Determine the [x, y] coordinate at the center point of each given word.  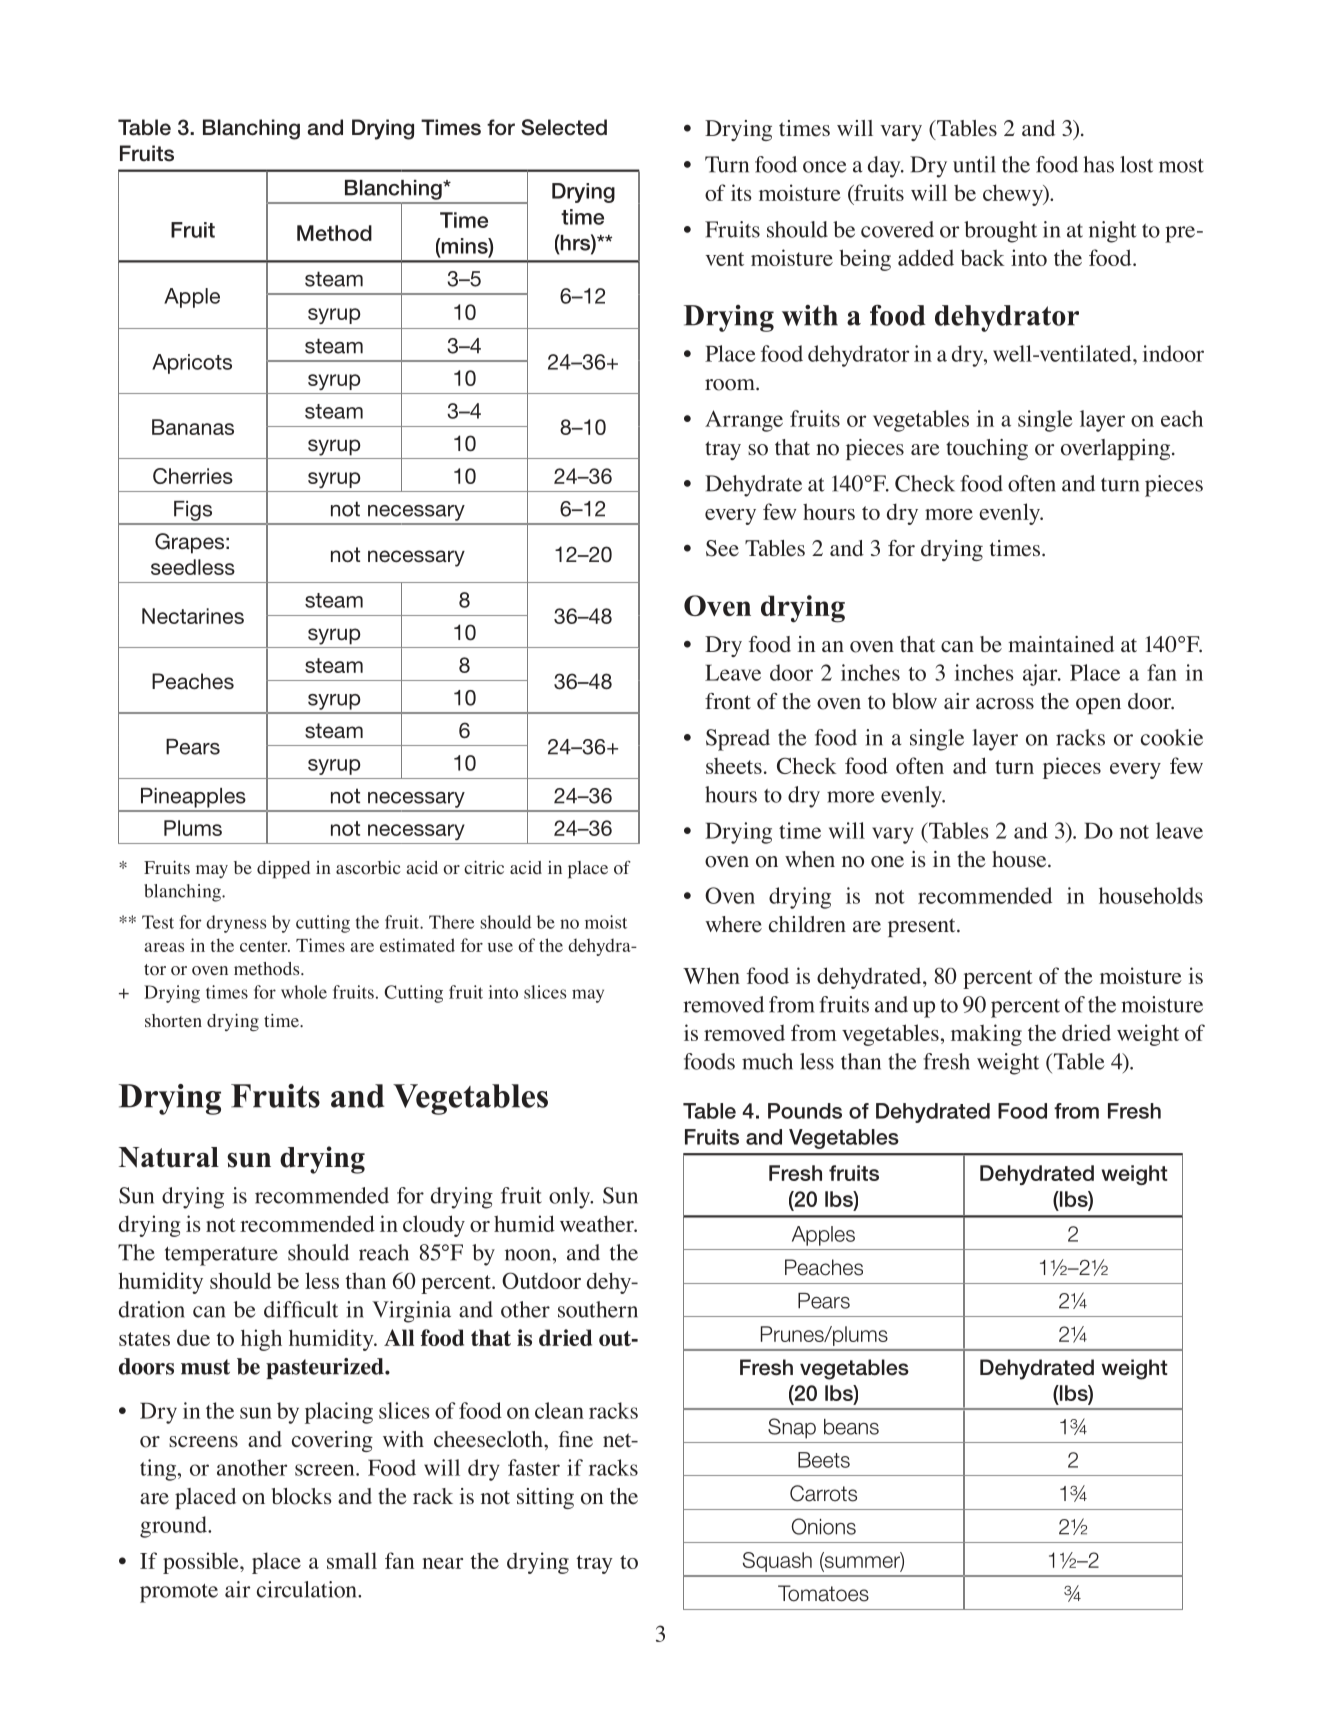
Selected [564, 127]
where [733, 924]
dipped [283, 870]
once [824, 167]
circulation [308, 1589]
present [923, 927]
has [1098, 164]
